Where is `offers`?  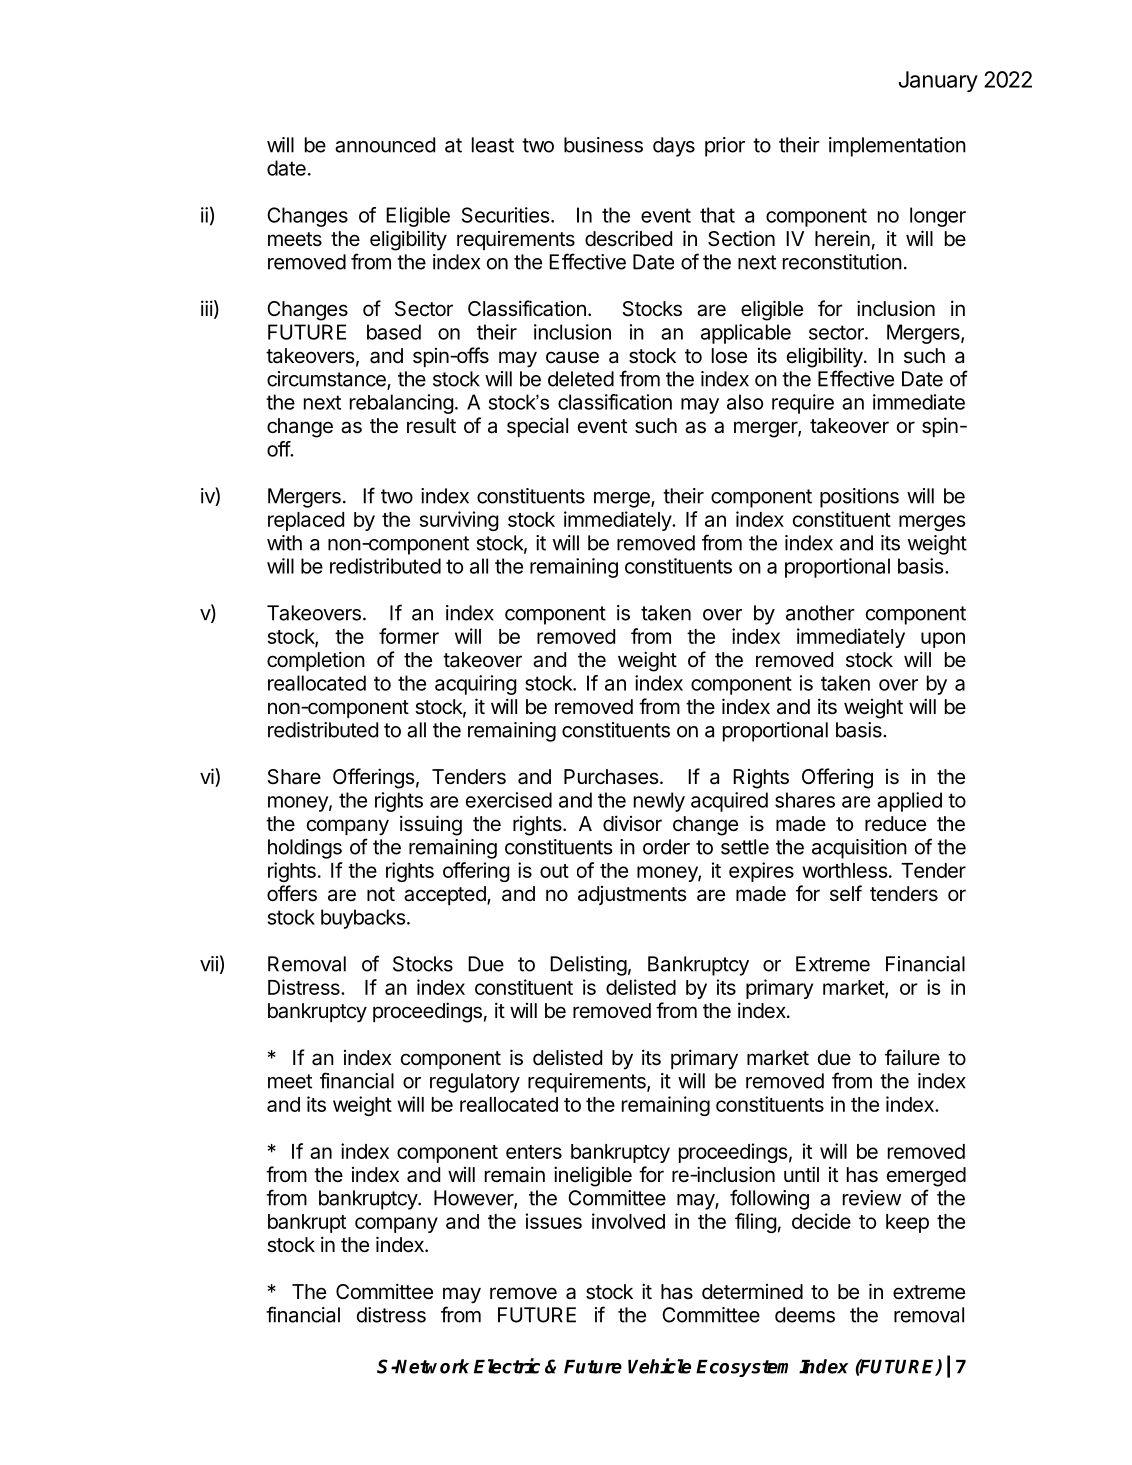
offers is located at coordinates (292, 893).
